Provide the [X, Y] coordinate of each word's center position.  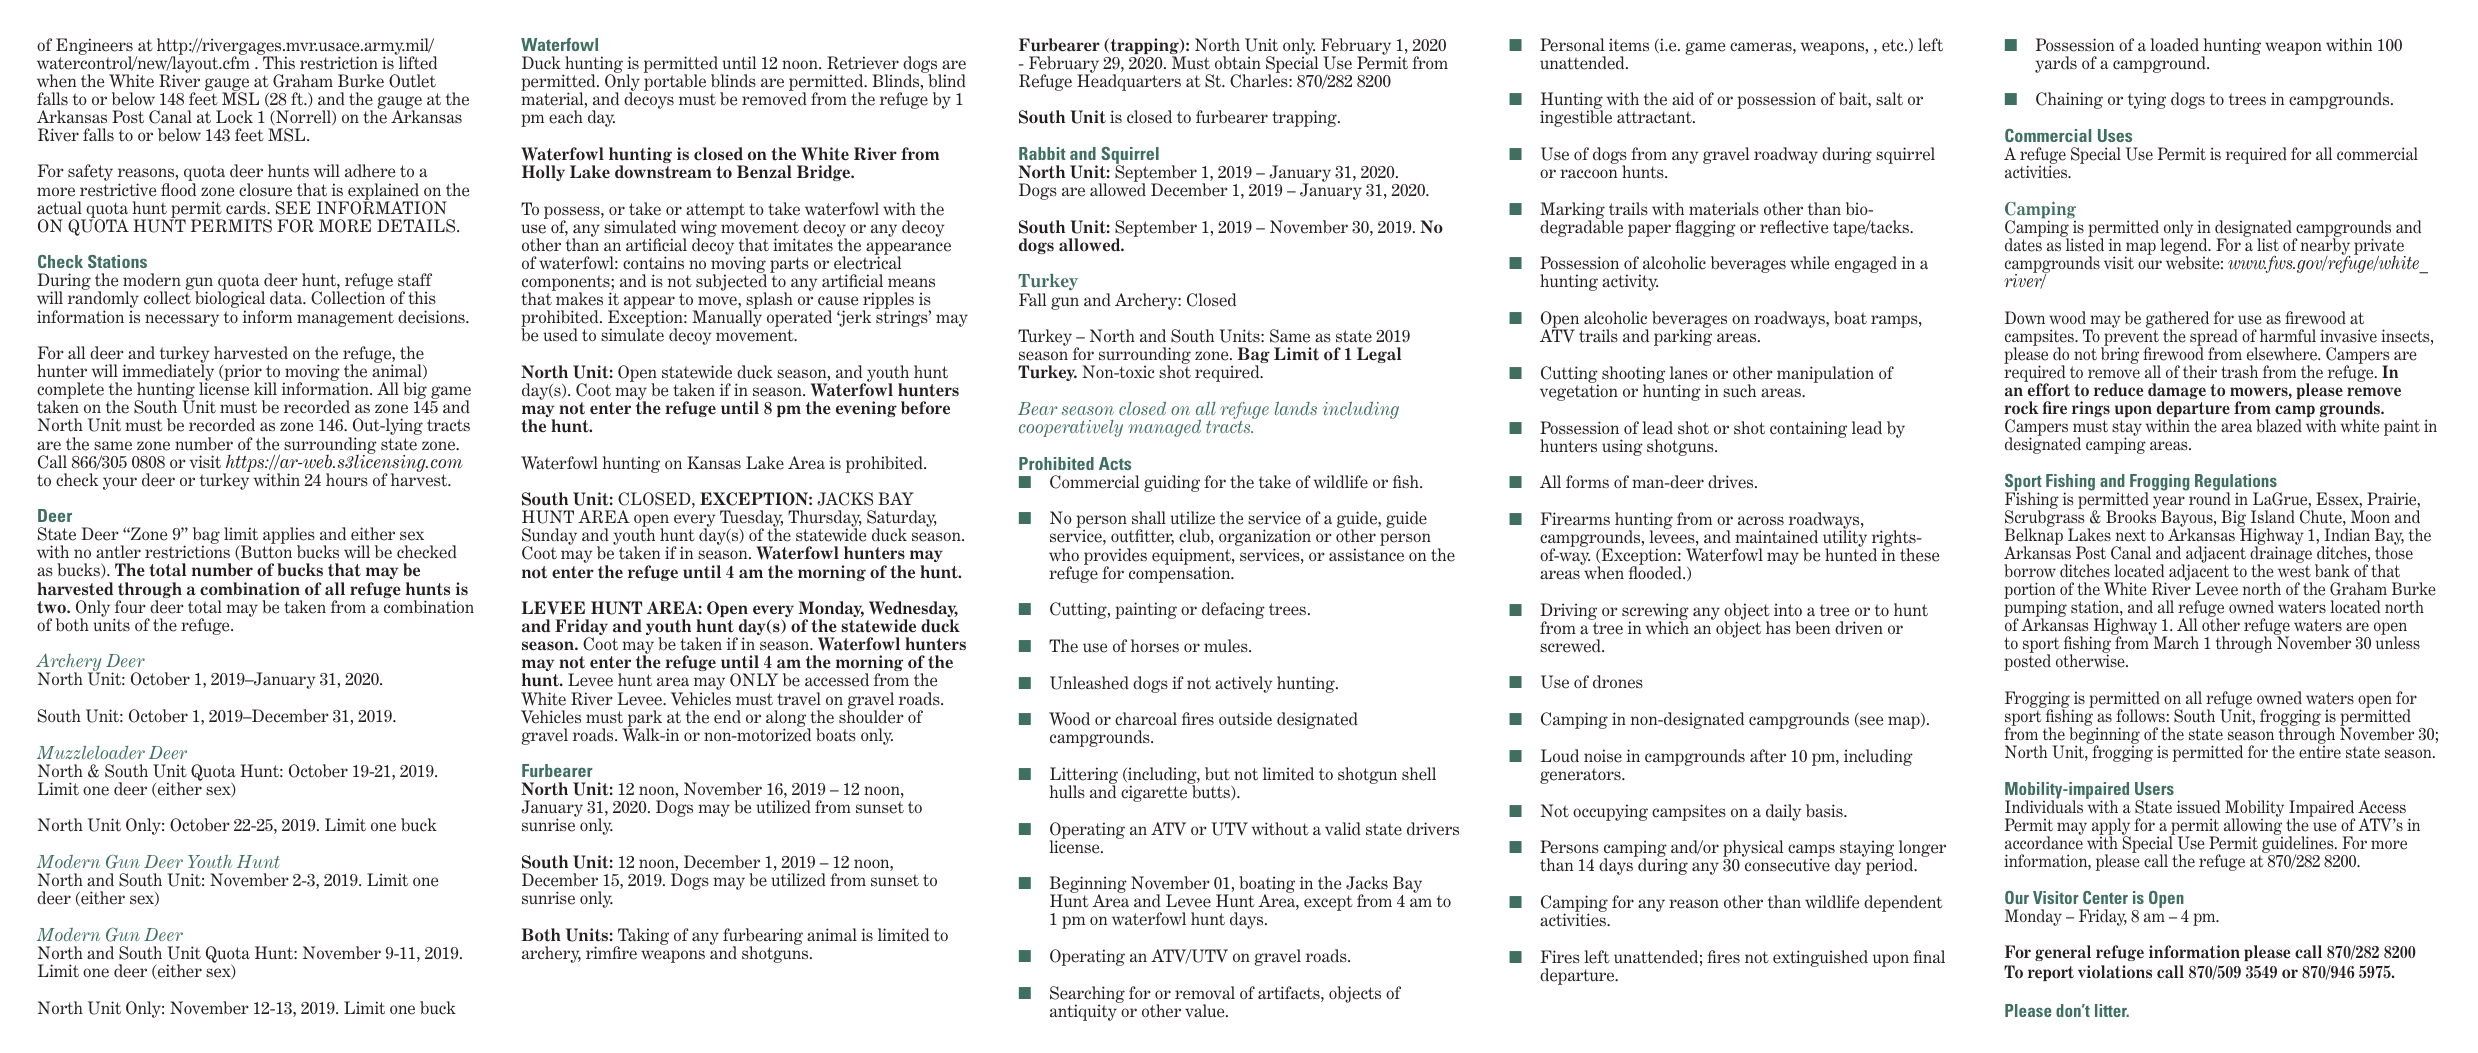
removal [1205, 993]
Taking [642, 938]
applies [289, 537]
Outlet [412, 81]
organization [1265, 539]
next [2131, 535]
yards [2056, 64]
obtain [1238, 63]
